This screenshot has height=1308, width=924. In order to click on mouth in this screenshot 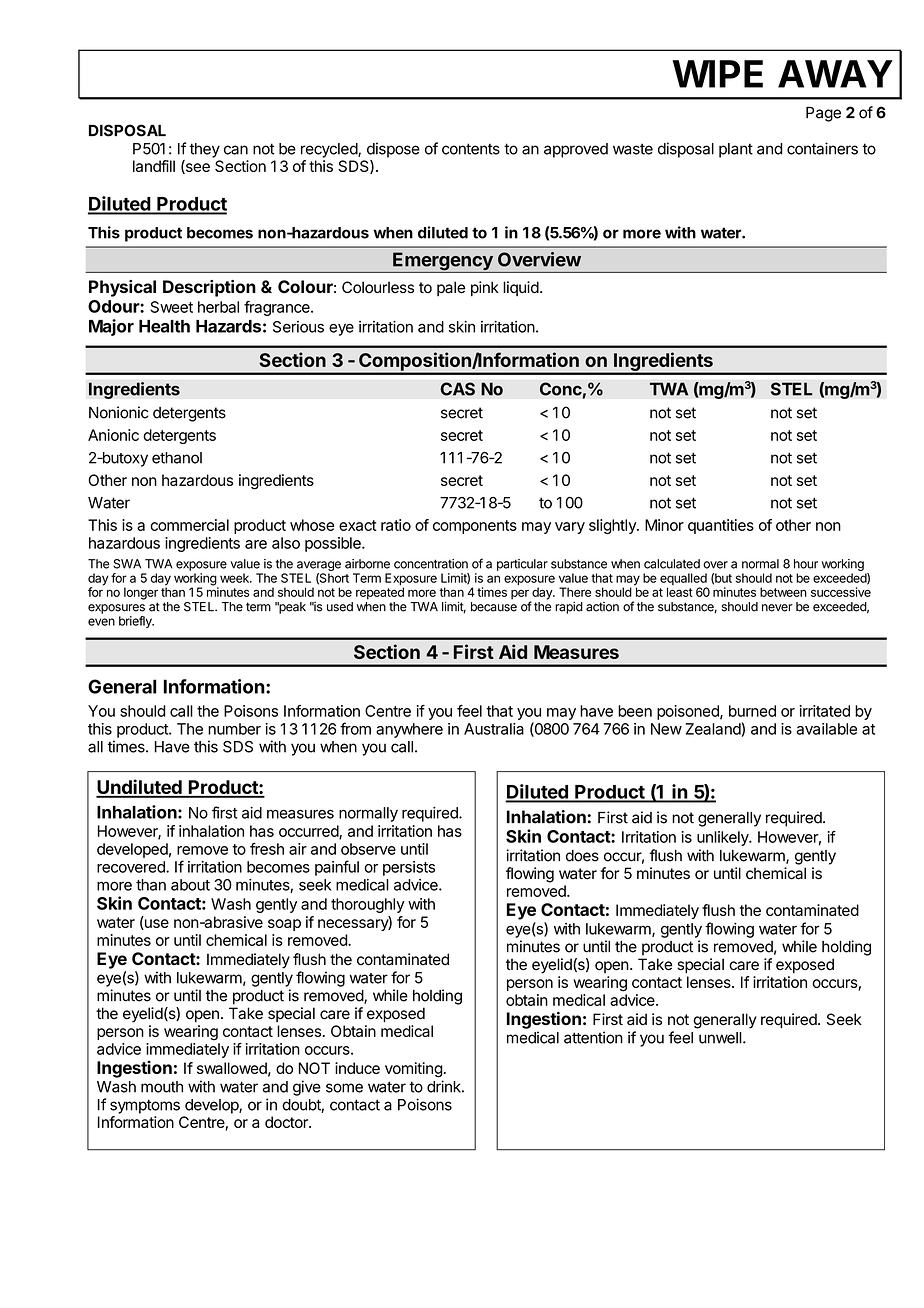, I will do `click(162, 1087)`.
